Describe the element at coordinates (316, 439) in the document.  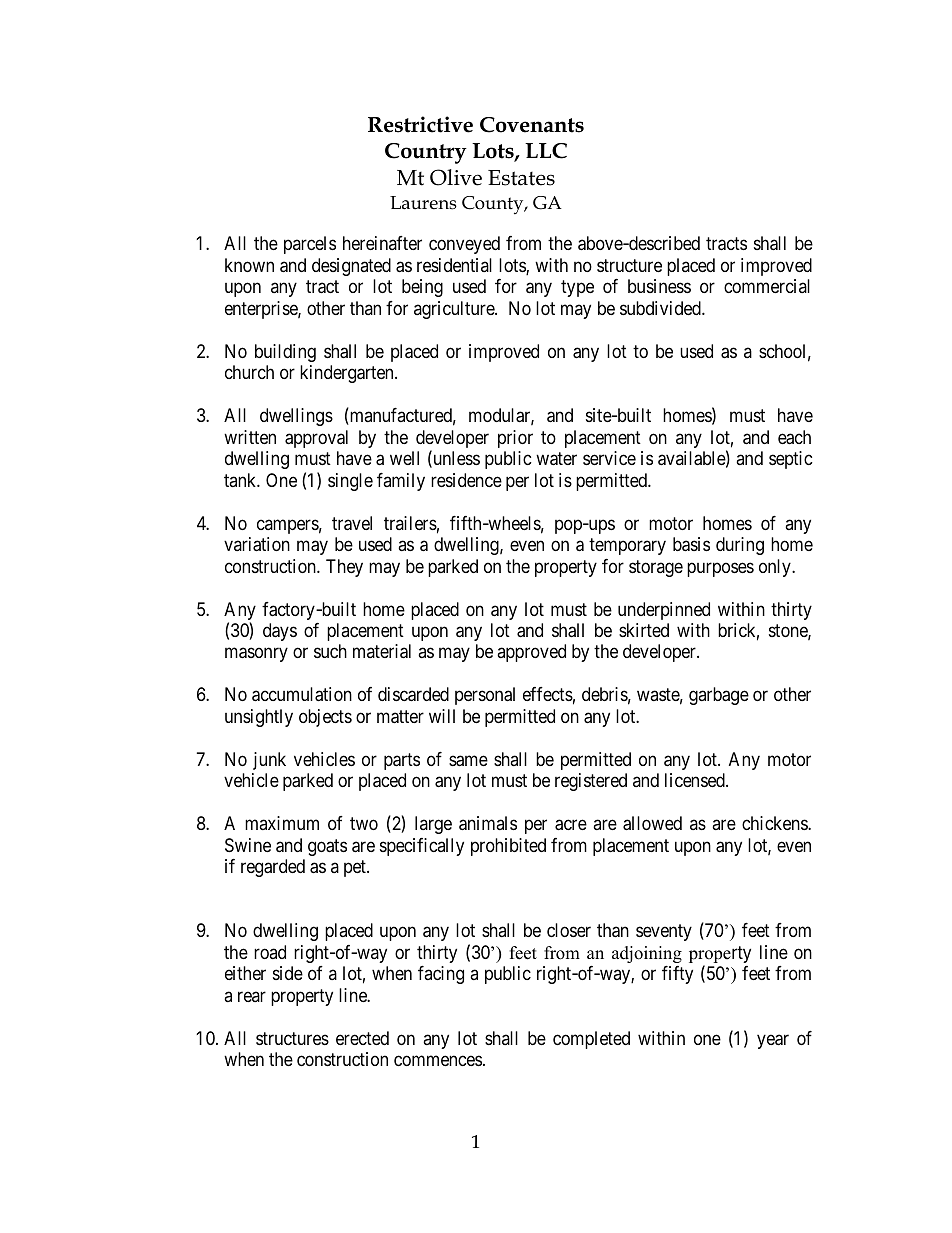
I see `approval` at that location.
